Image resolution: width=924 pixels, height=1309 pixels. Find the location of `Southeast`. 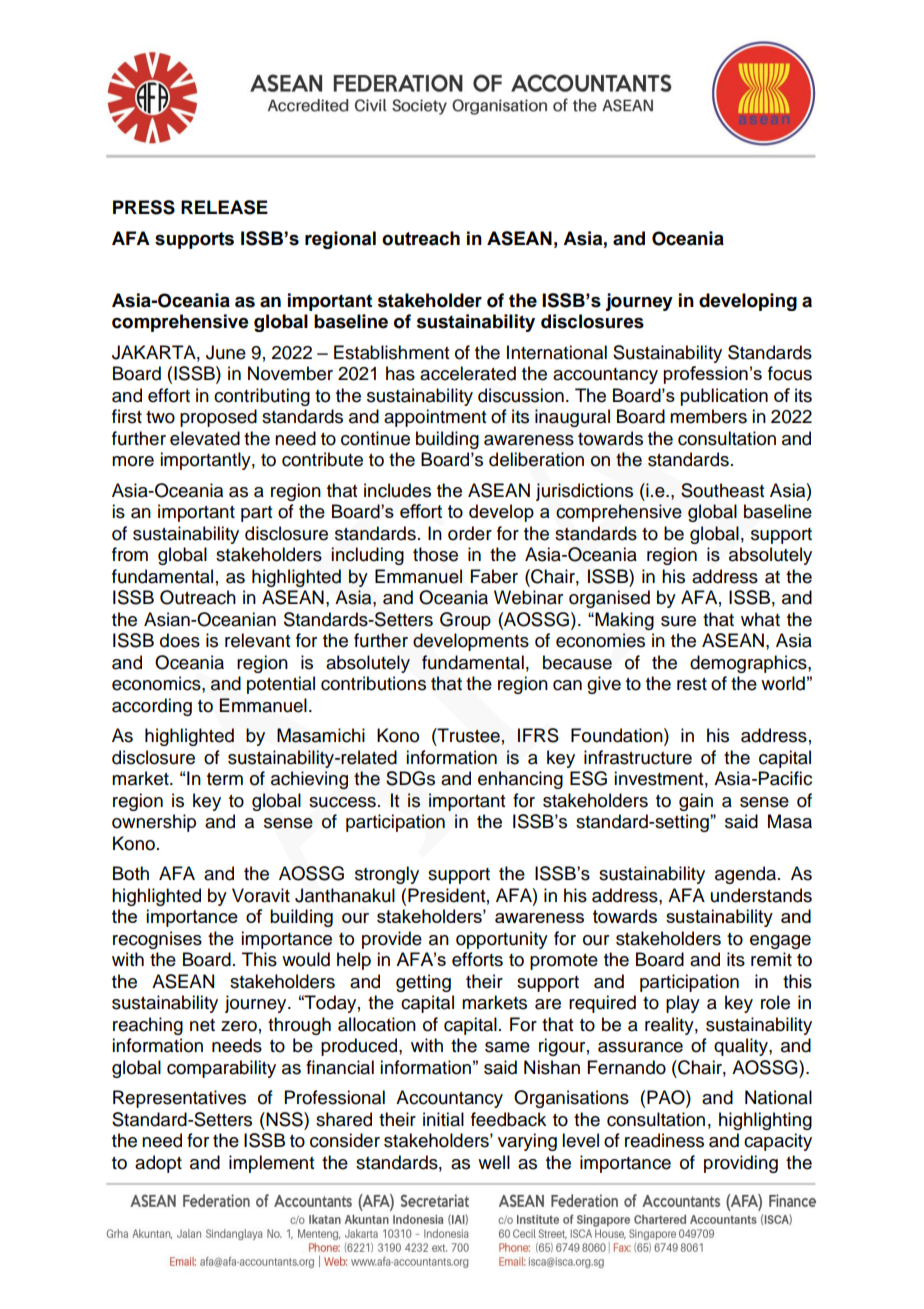

Southeast is located at coordinates (722, 490).
